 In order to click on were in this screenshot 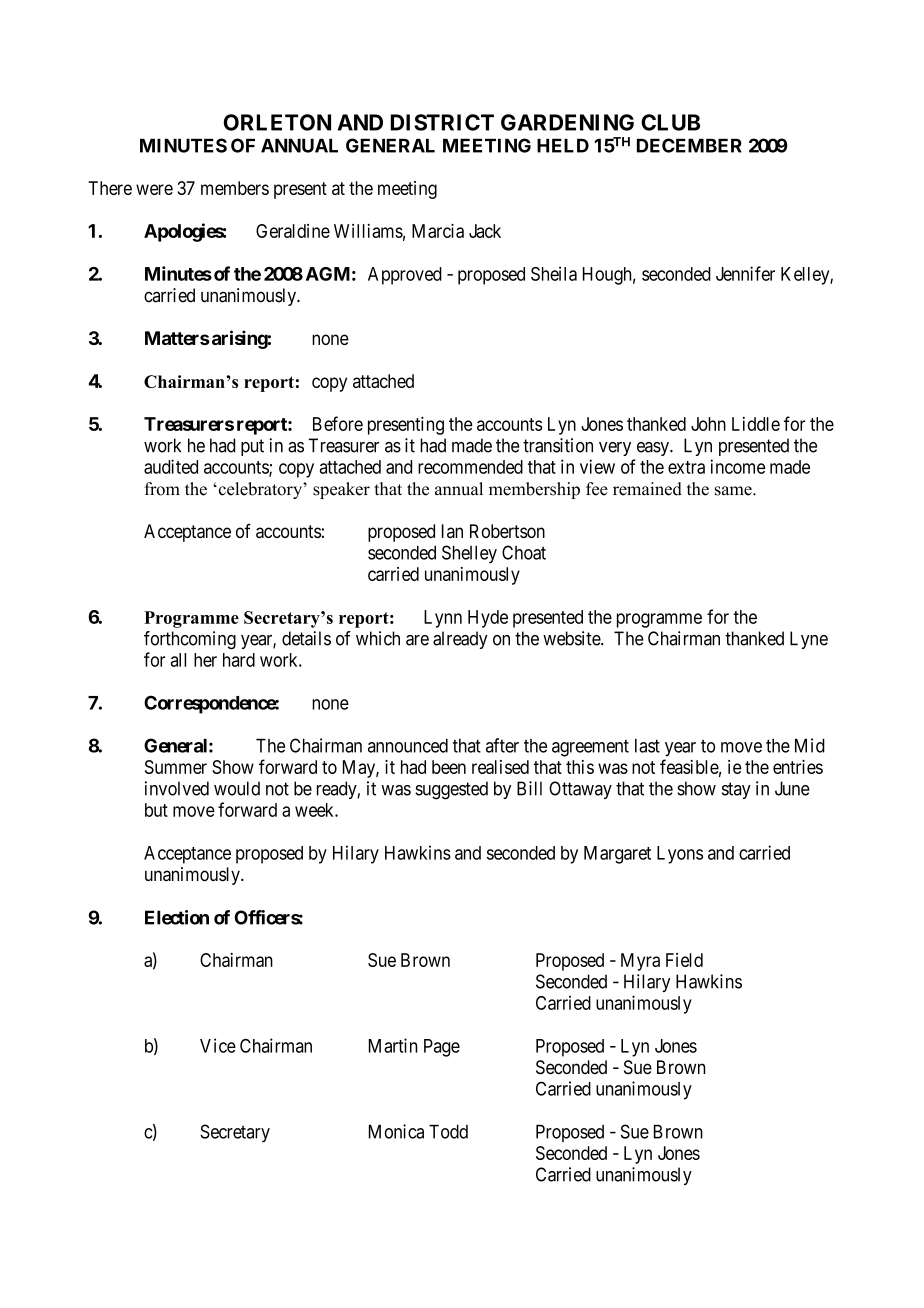, I will do `click(154, 189)`.
